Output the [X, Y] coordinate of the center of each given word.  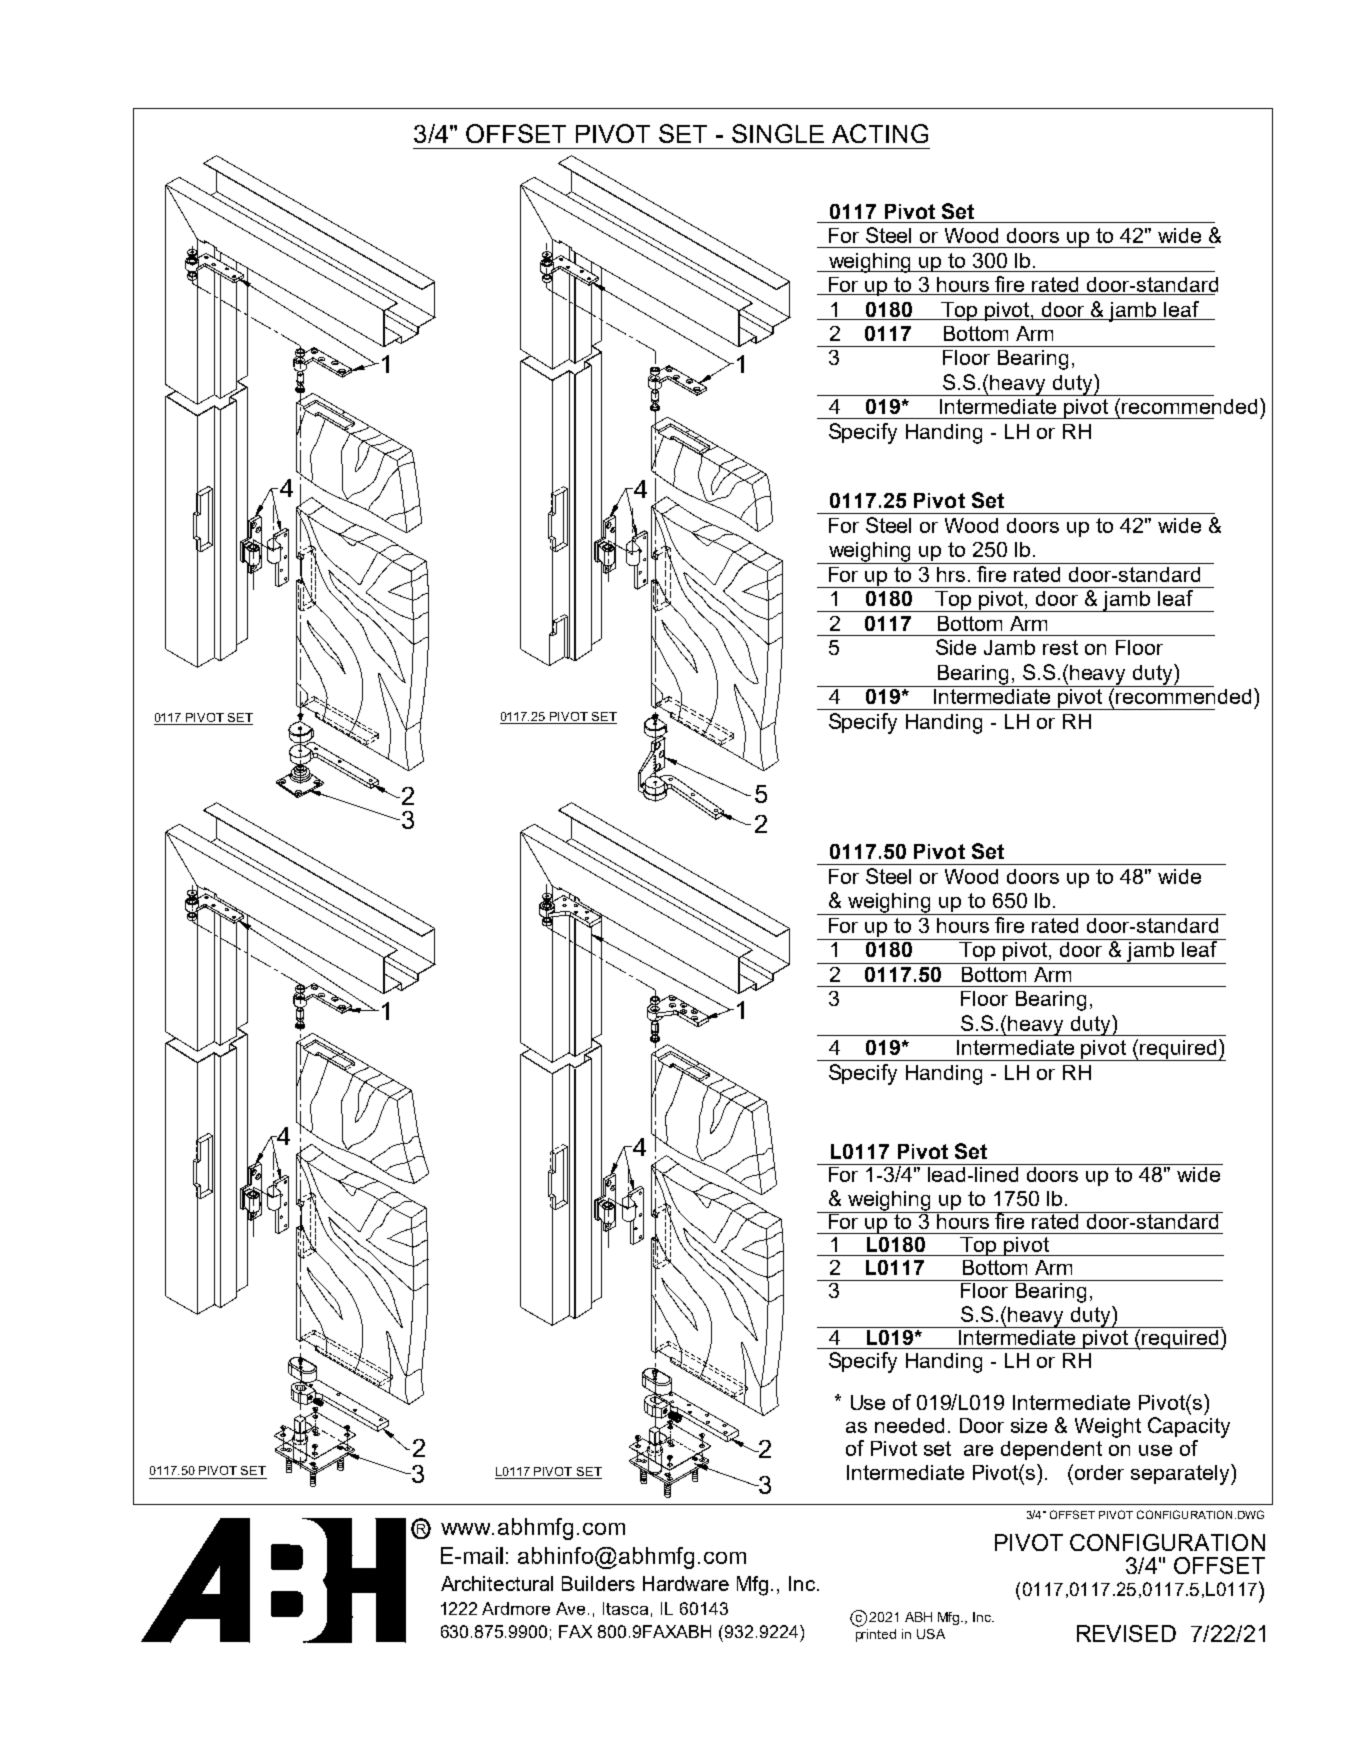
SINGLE [778, 133]
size [1029, 1425]
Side [956, 647]
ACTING [880, 133]
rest [1060, 647]
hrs [951, 574]
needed [909, 1425]
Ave [572, 1608]
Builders [598, 1583]
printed [876, 1635]
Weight [1108, 1428]
